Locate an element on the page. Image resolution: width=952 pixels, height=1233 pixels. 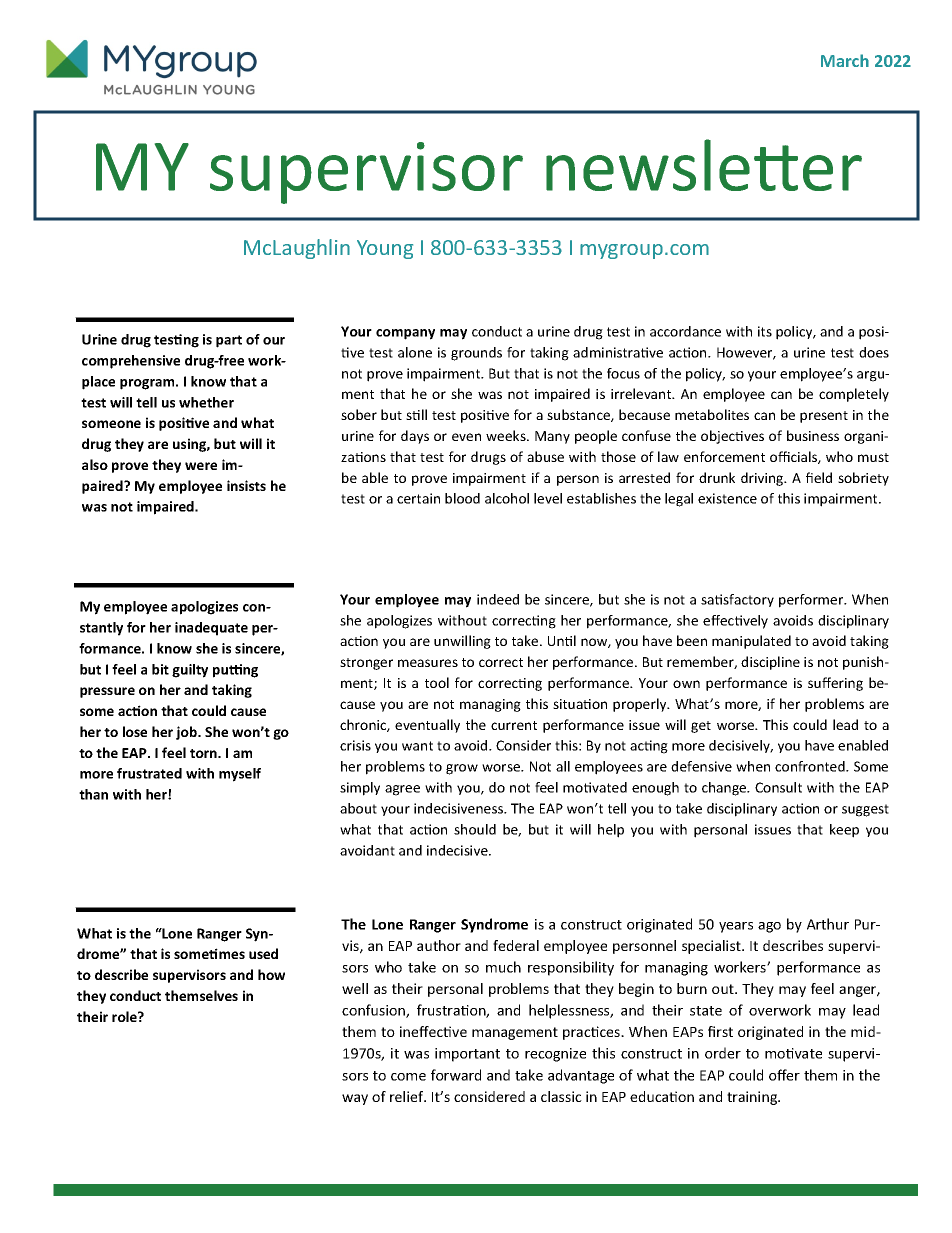
inadequate is located at coordinates (211, 629).
